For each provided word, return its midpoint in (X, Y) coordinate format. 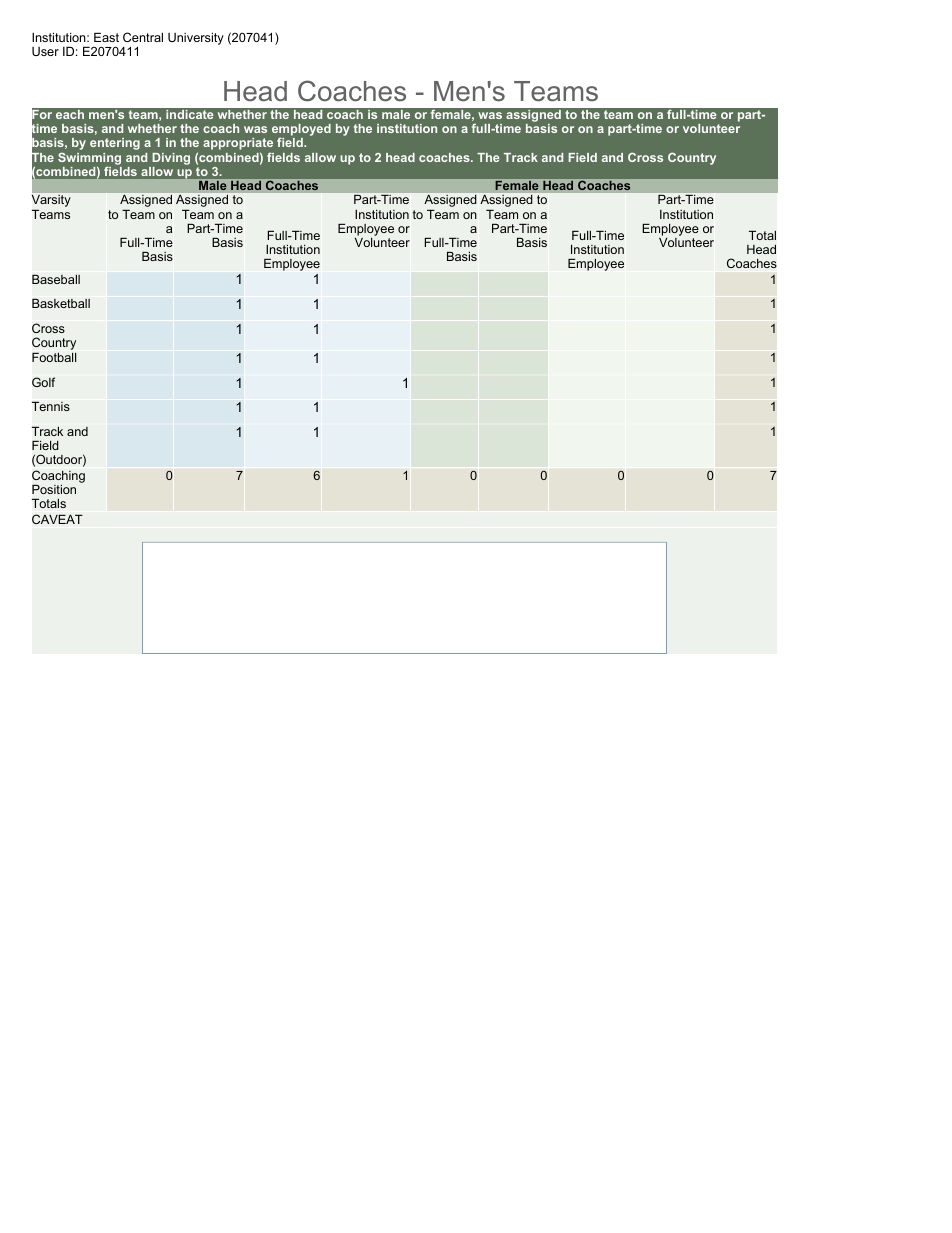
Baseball (56, 279)
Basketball (61, 303)
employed (301, 131)
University (196, 38)
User (45, 51)
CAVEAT (57, 519)
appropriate (238, 145)
